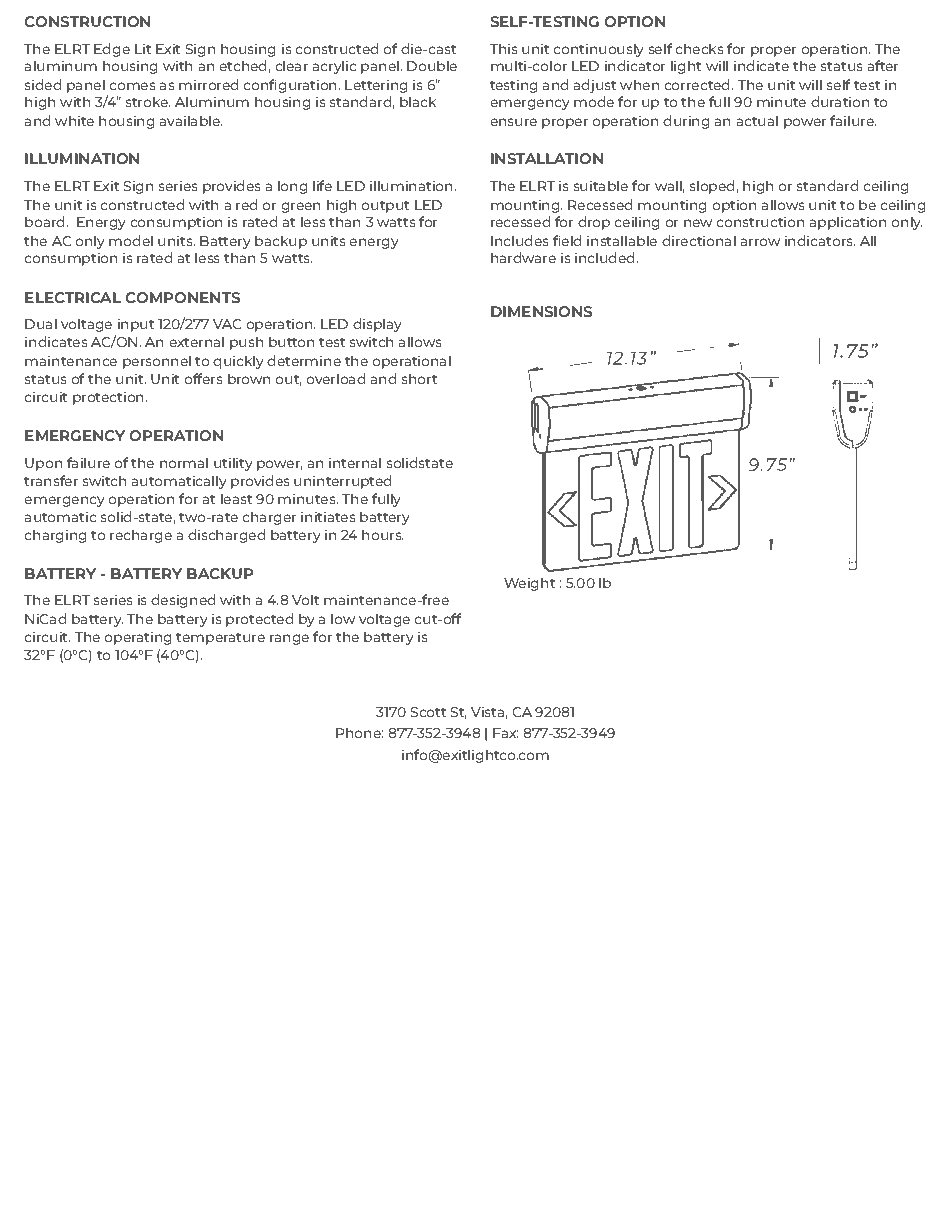 The image size is (952, 1232). I want to click on DIMENSIONS, so click(541, 311).
